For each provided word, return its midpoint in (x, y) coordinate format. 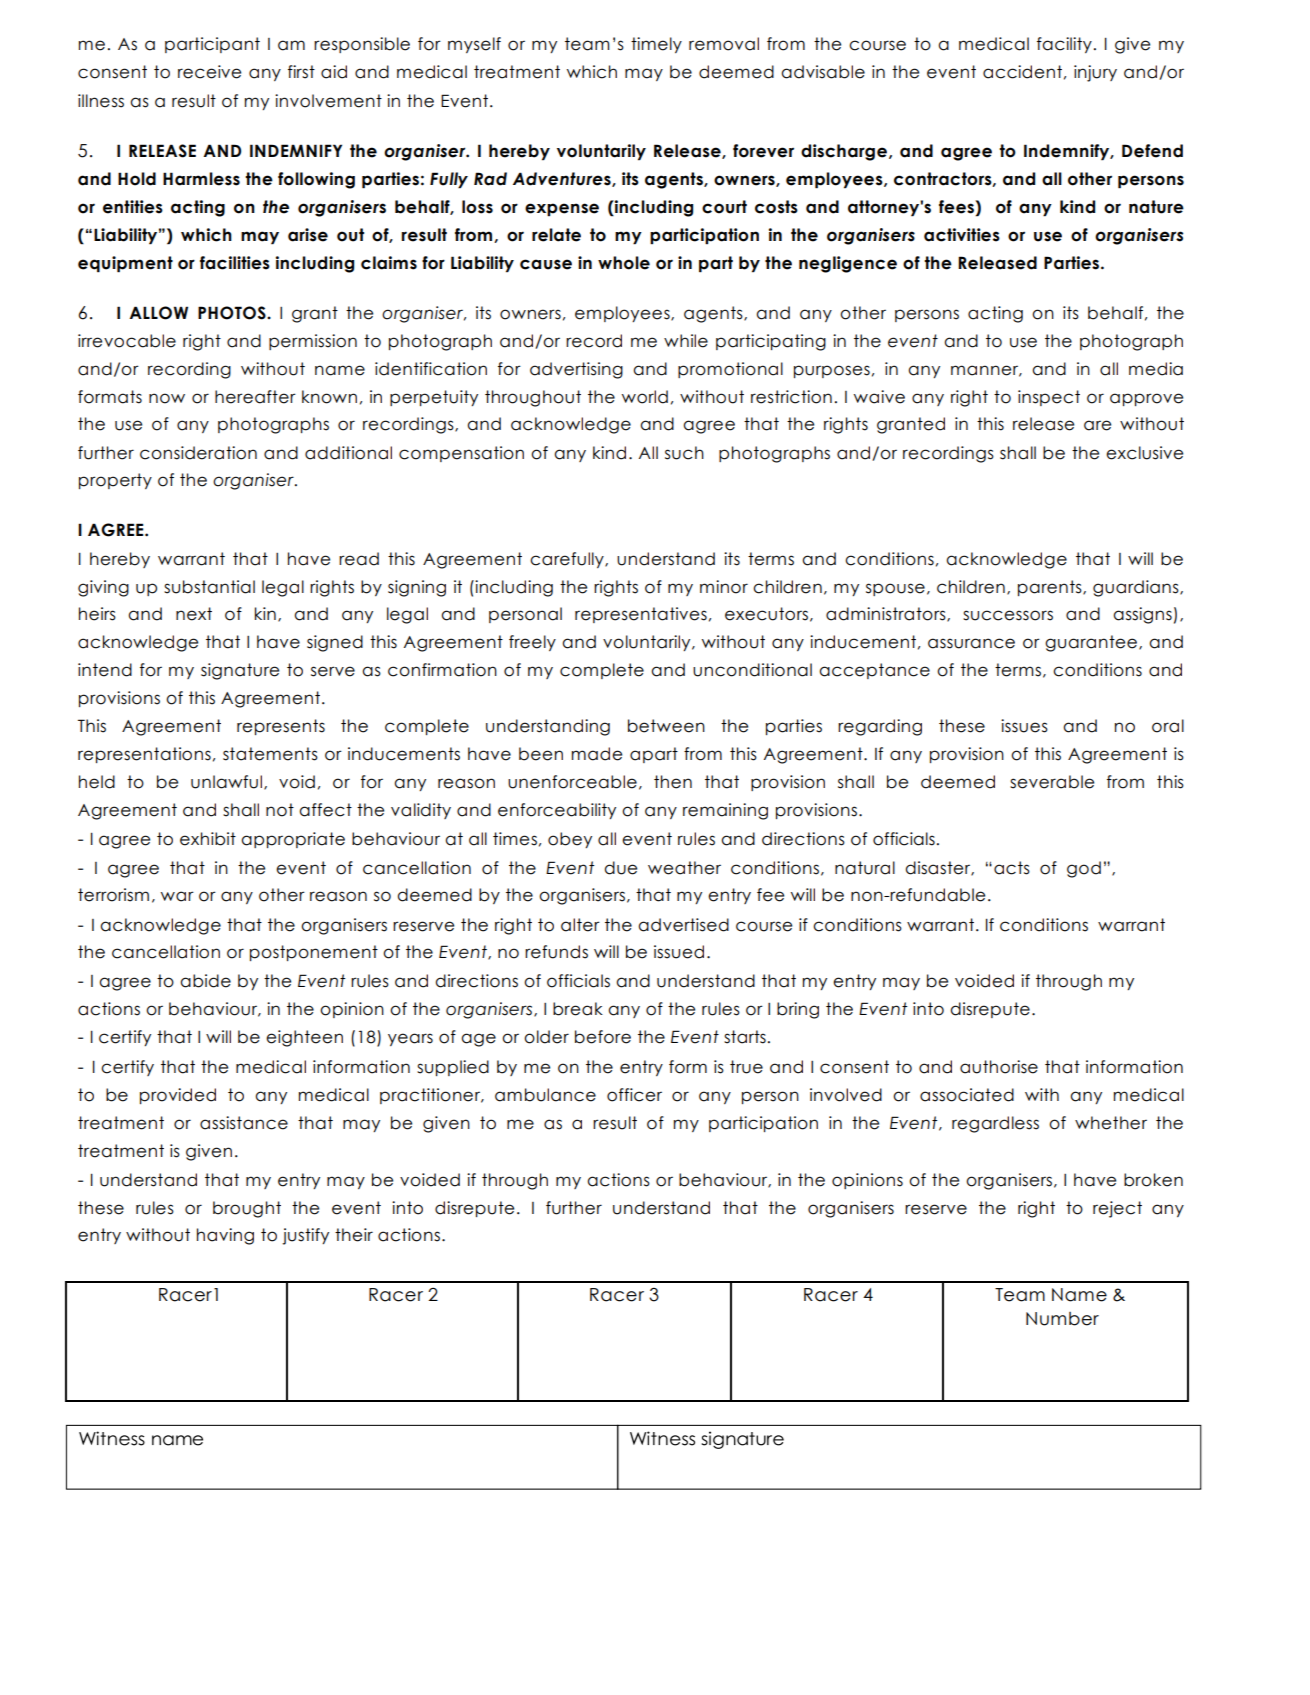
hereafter (255, 397)
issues (1024, 726)
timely (656, 45)
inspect (1049, 398)
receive (209, 72)
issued (679, 952)
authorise (999, 1067)
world (645, 397)
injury (1095, 73)
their (354, 1235)
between (666, 726)
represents (281, 727)
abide (205, 981)
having (225, 1236)
